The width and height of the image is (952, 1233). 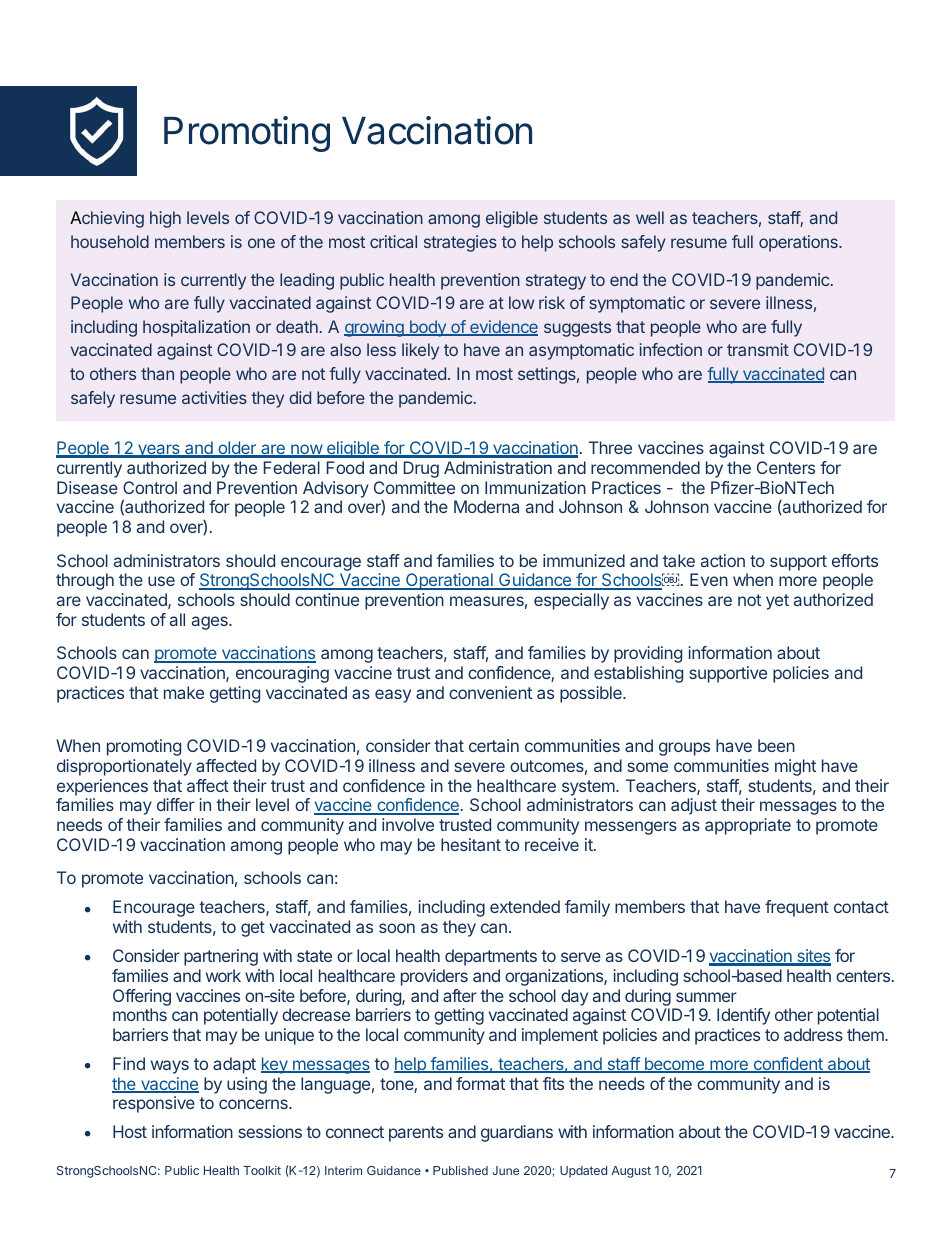 What do you see at coordinates (799, 243) in the image?
I see `operations` at bounding box center [799, 243].
